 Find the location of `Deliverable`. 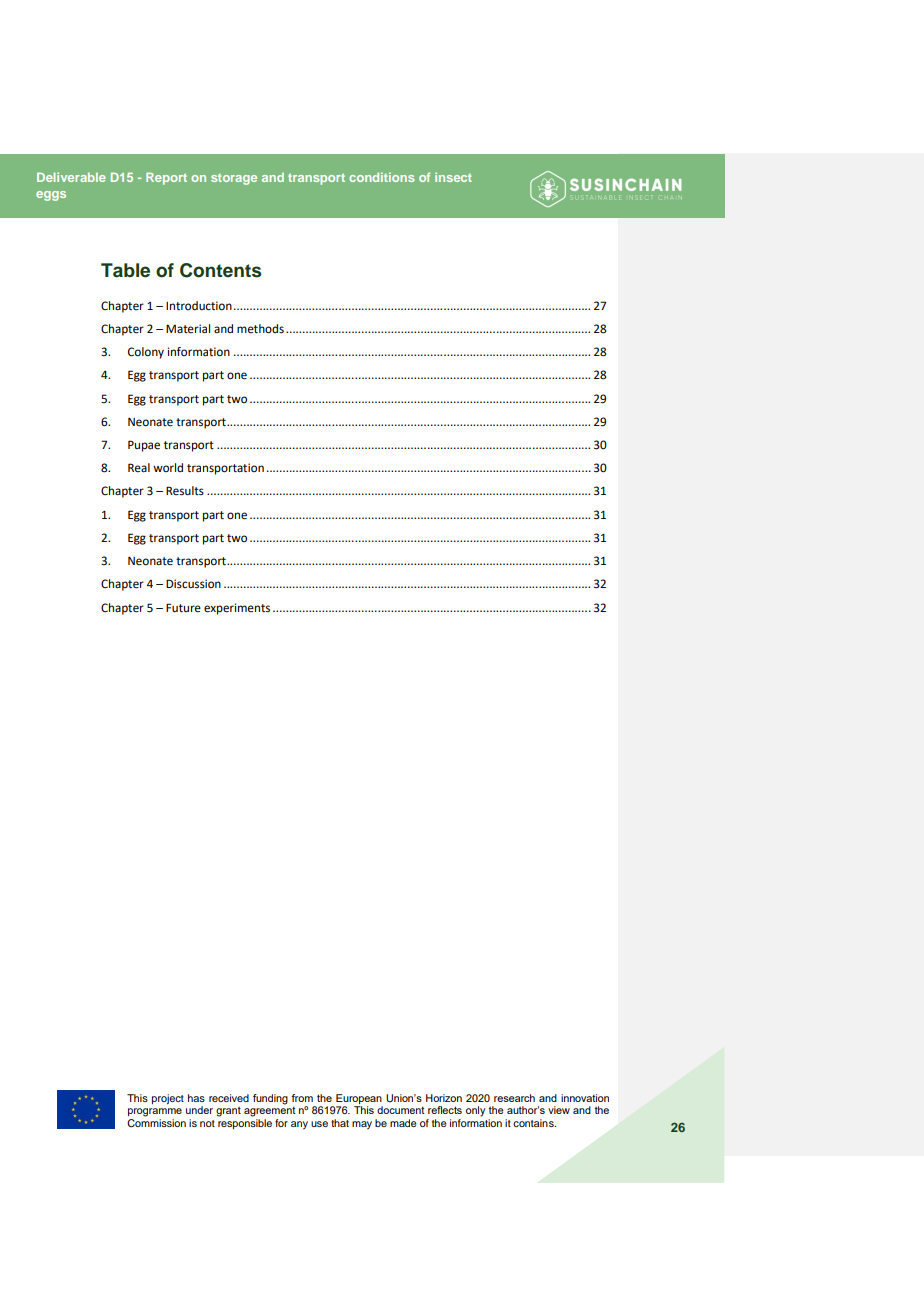

Deliverable is located at coordinates (71, 177).
